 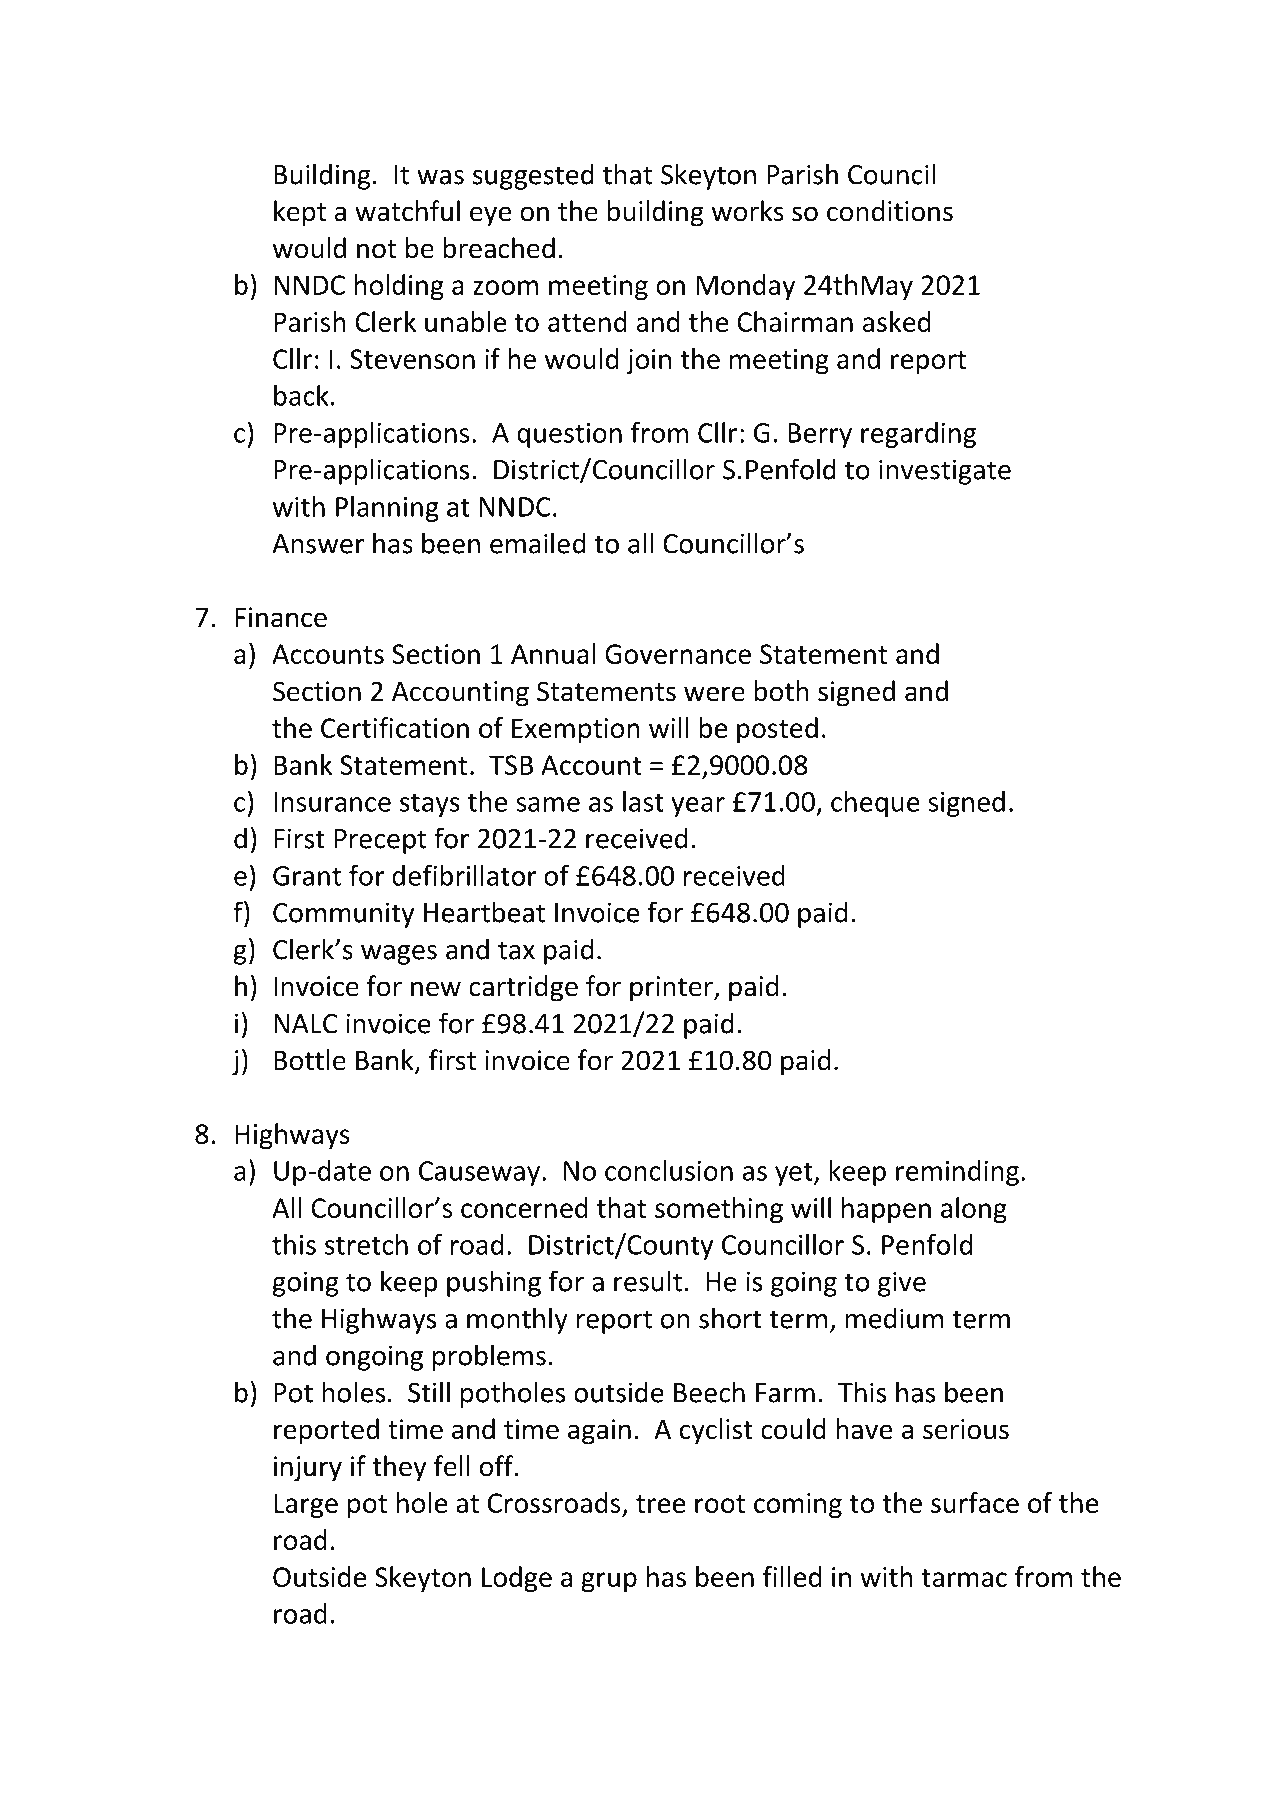 I want to click on not, so click(x=376, y=249).
